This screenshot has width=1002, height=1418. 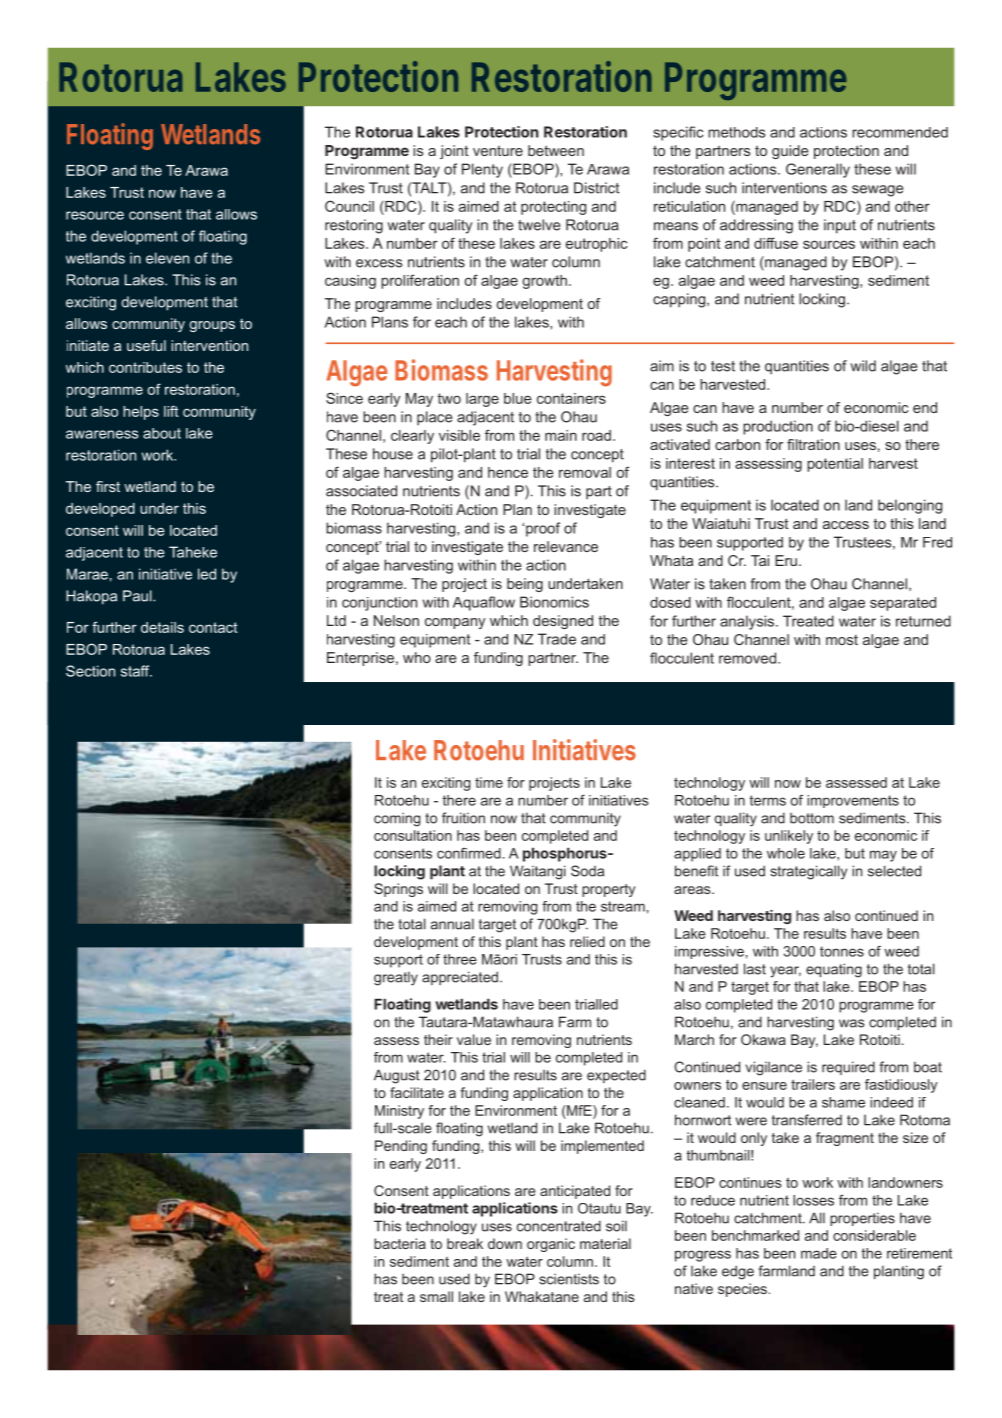 What do you see at coordinates (525, 585) in the screenshot?
I see `being` at bounding box center [525, 585].
